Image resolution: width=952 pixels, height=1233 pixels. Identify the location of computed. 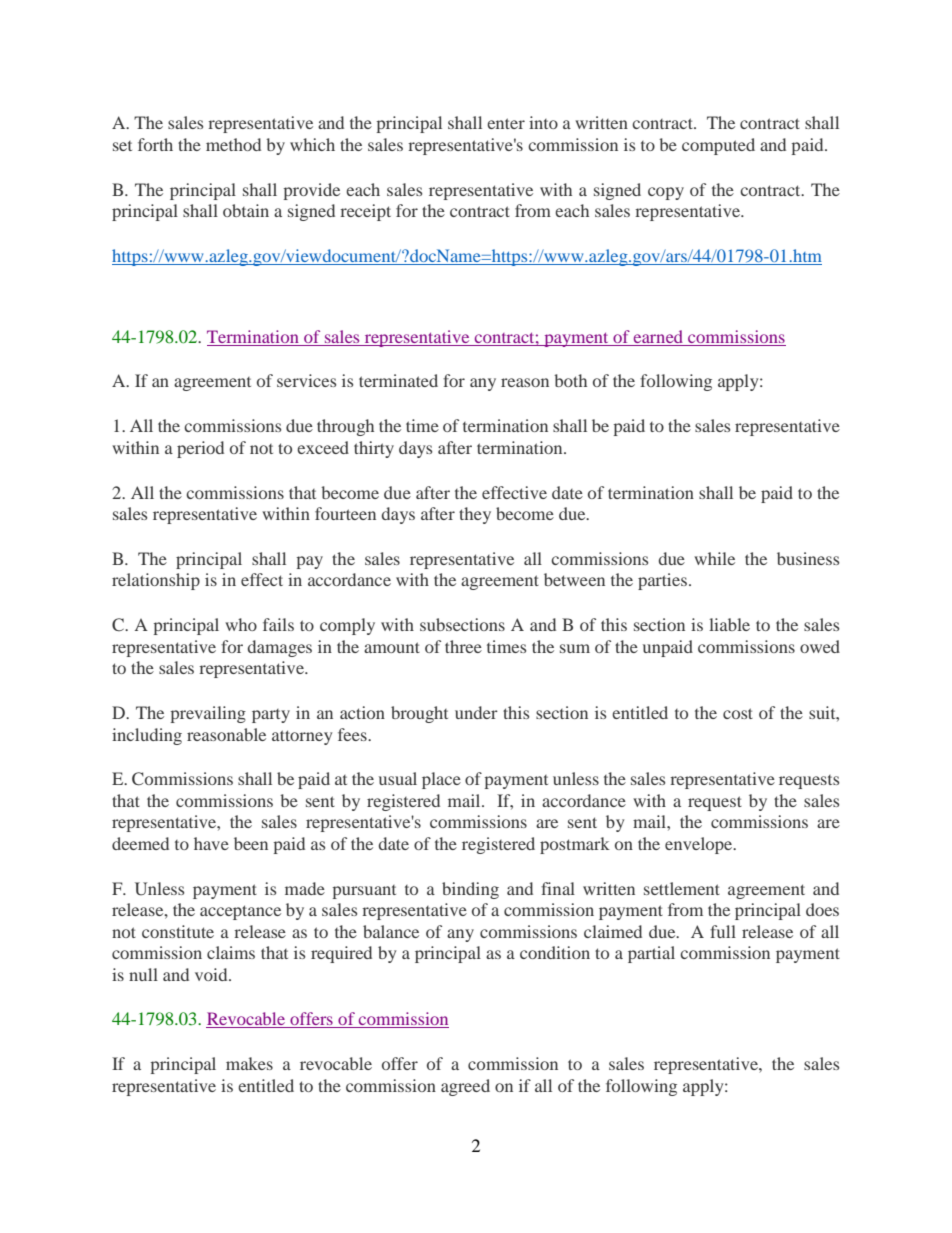
(718, 146).
